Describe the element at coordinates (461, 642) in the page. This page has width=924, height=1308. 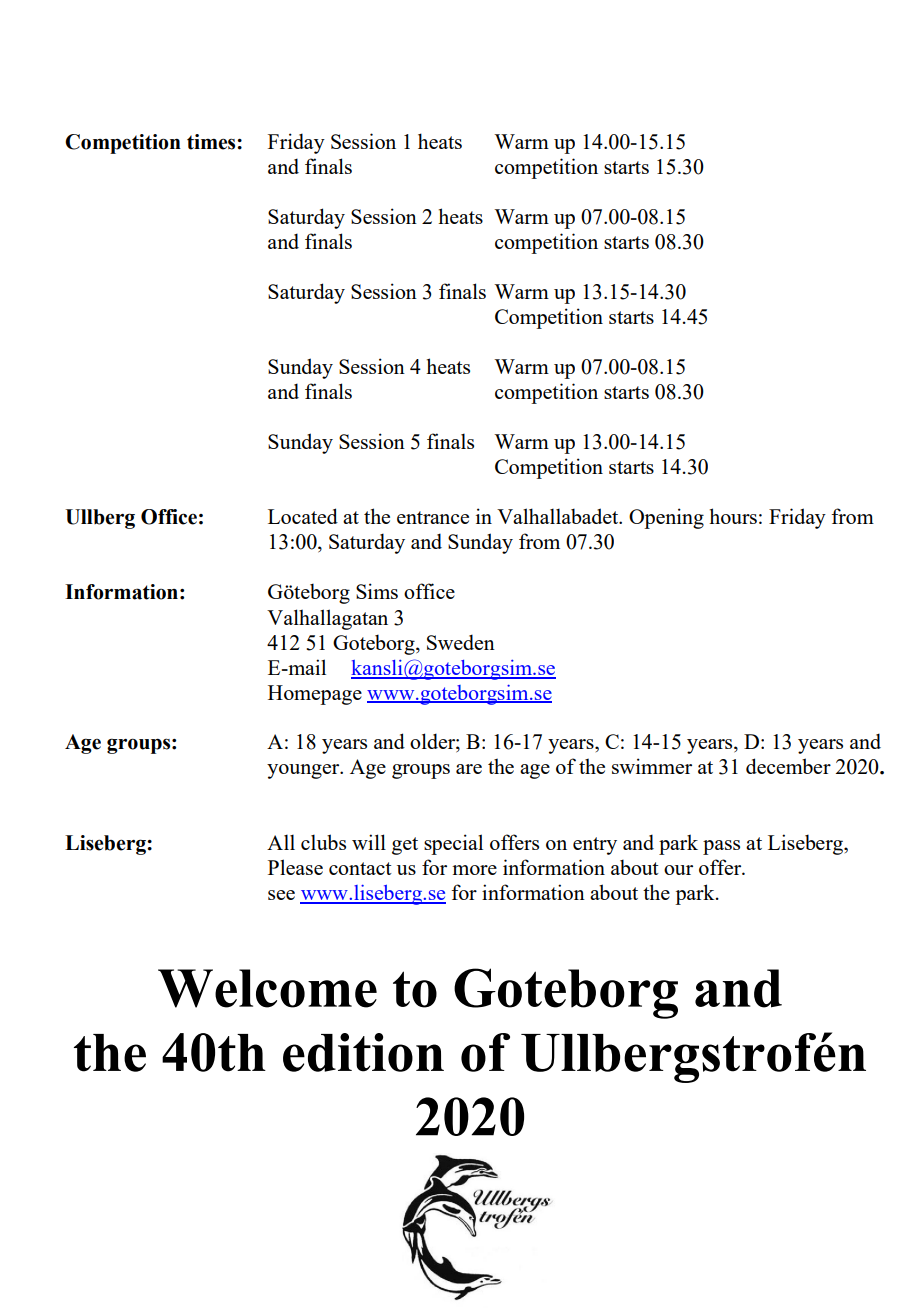
I see `Sweden` at that location.
